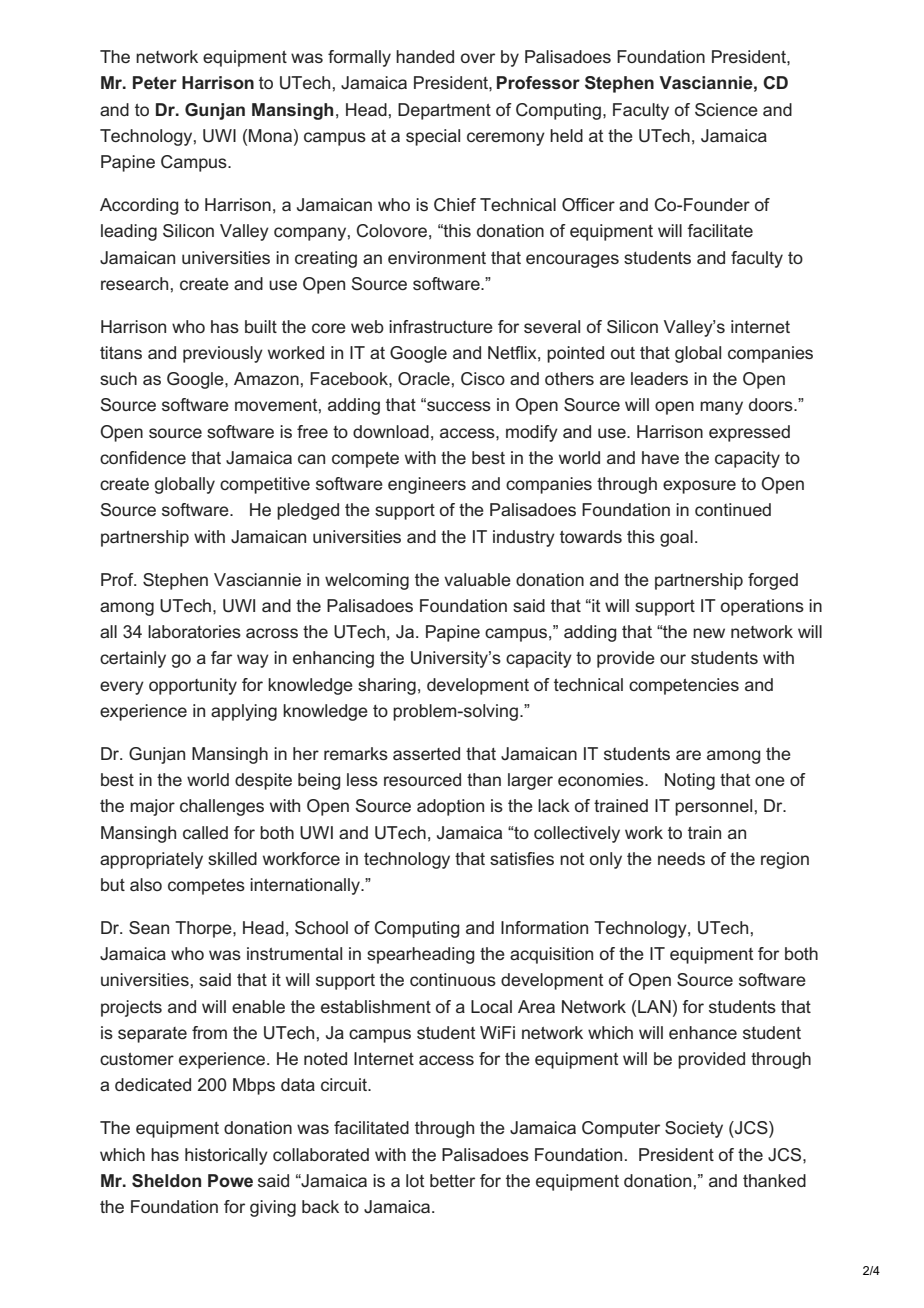  What do you see at coordinates (223, 354) in the screenshot?
I see `previously` at bounding box center [223, 354].
